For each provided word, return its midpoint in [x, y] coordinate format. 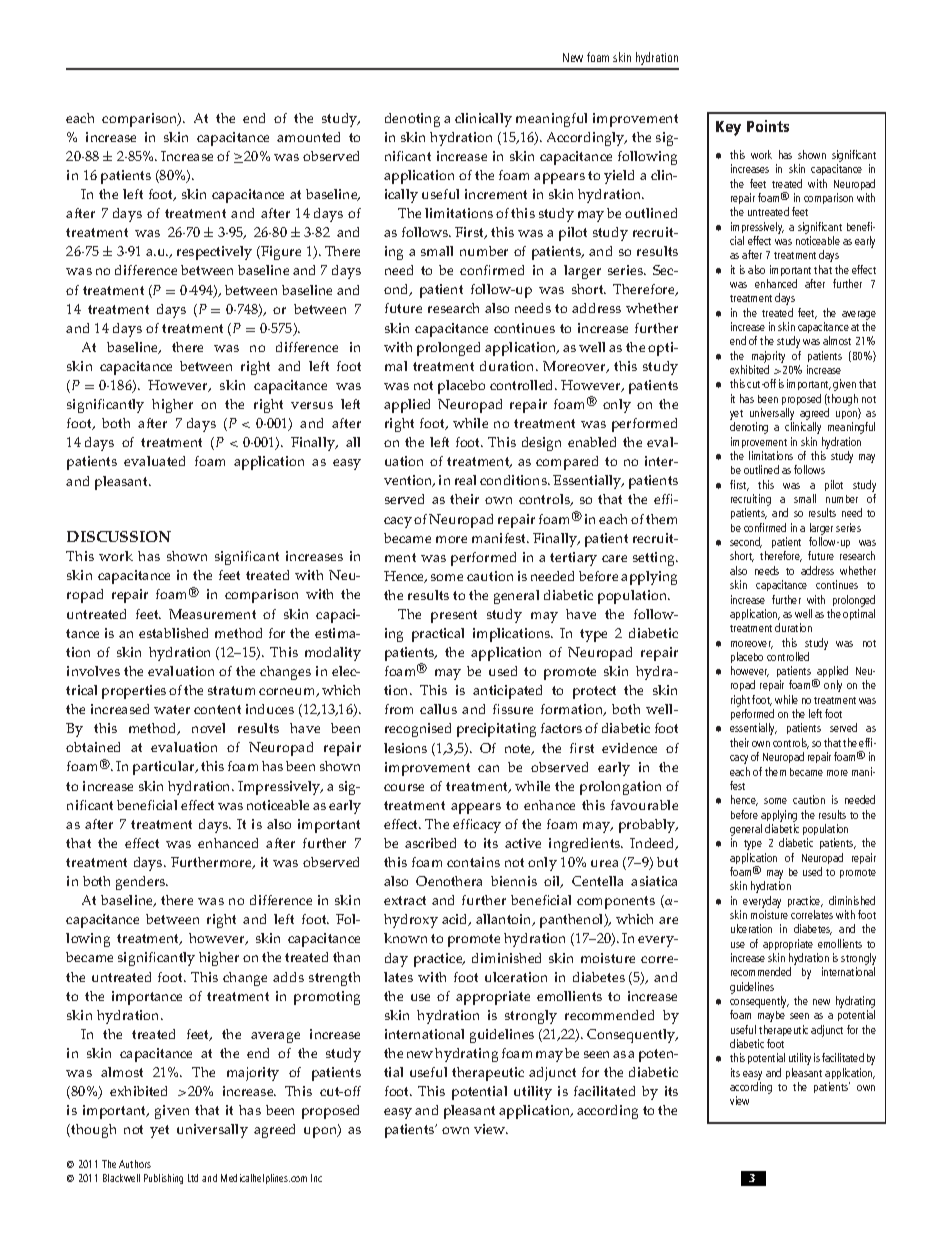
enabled [592, 442]
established [173, 633]
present [454, 616]
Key [728, 128]
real [465, 480]
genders [142, 883]
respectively [214, 253]
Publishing [163, 1179]
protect [594, 692]
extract [405, 900]
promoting [327, 998]
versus [312, 405]
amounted [308, 137]
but [667, 862]
